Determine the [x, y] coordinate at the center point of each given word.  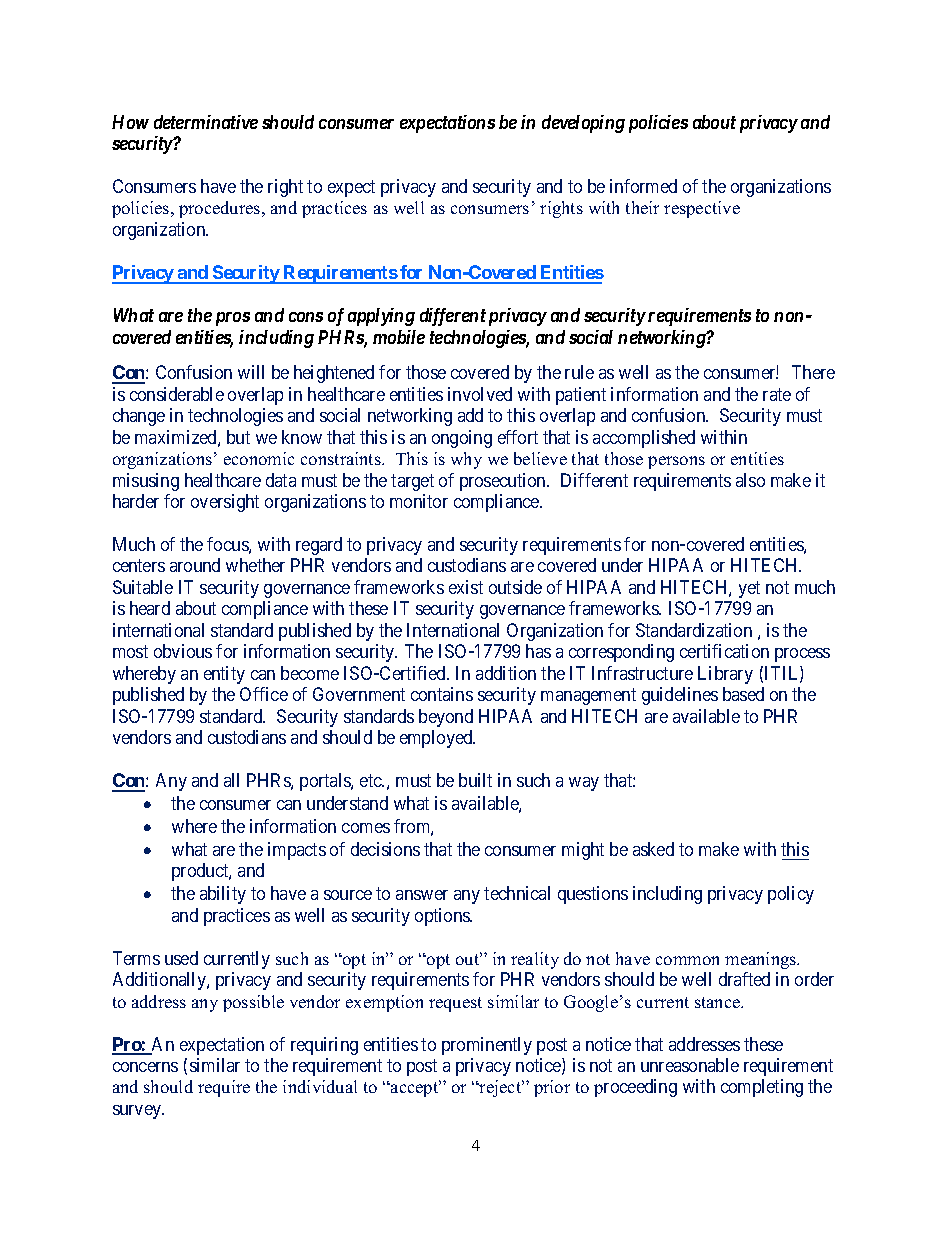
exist [466, 587]
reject [500, 1088]
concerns [145, 1067]
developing [583, 124]
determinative [206, 122]
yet [749, 589]
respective [702, 209]
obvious [183, 651]
